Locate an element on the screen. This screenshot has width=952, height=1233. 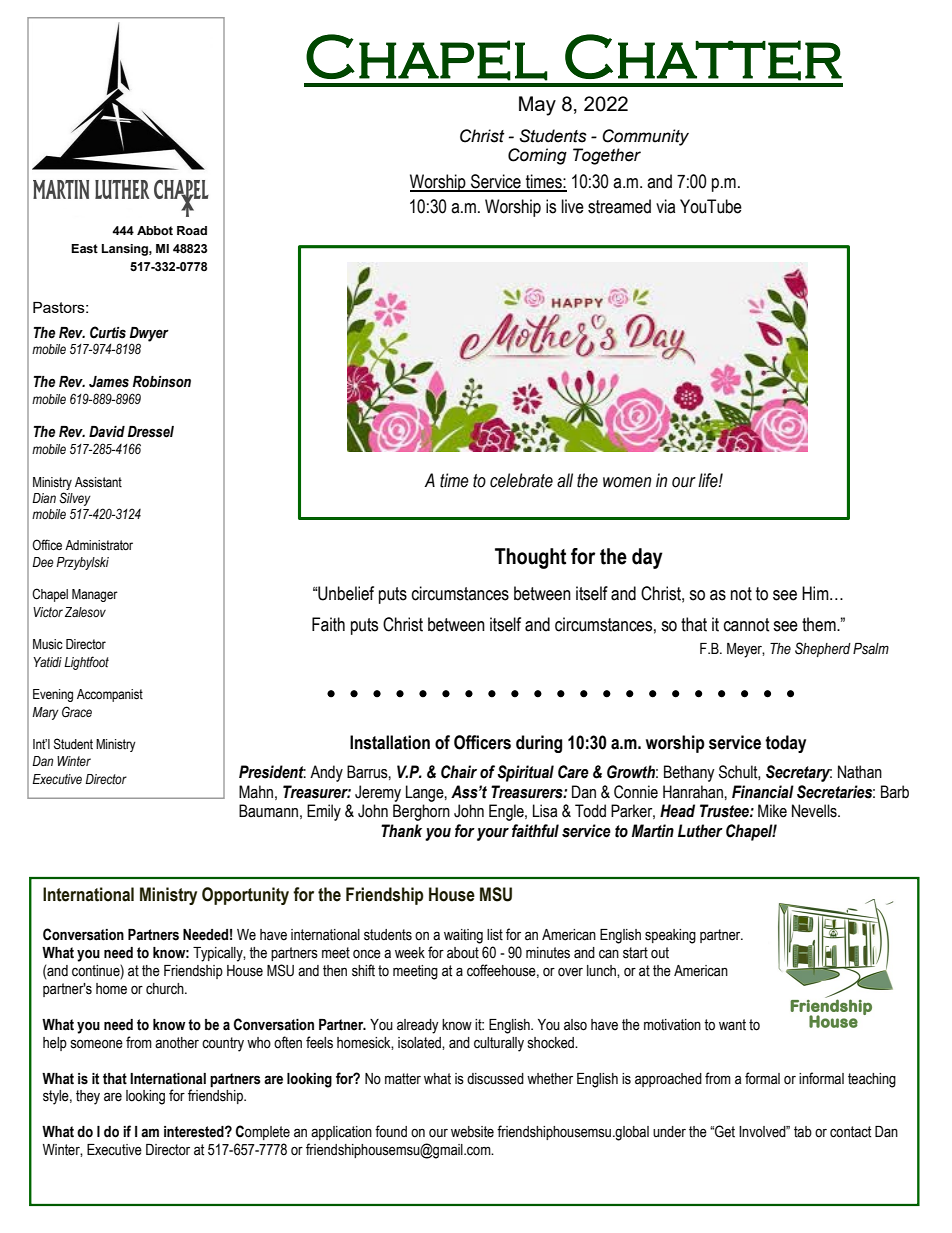
May is located at coordinates (537, 106).
